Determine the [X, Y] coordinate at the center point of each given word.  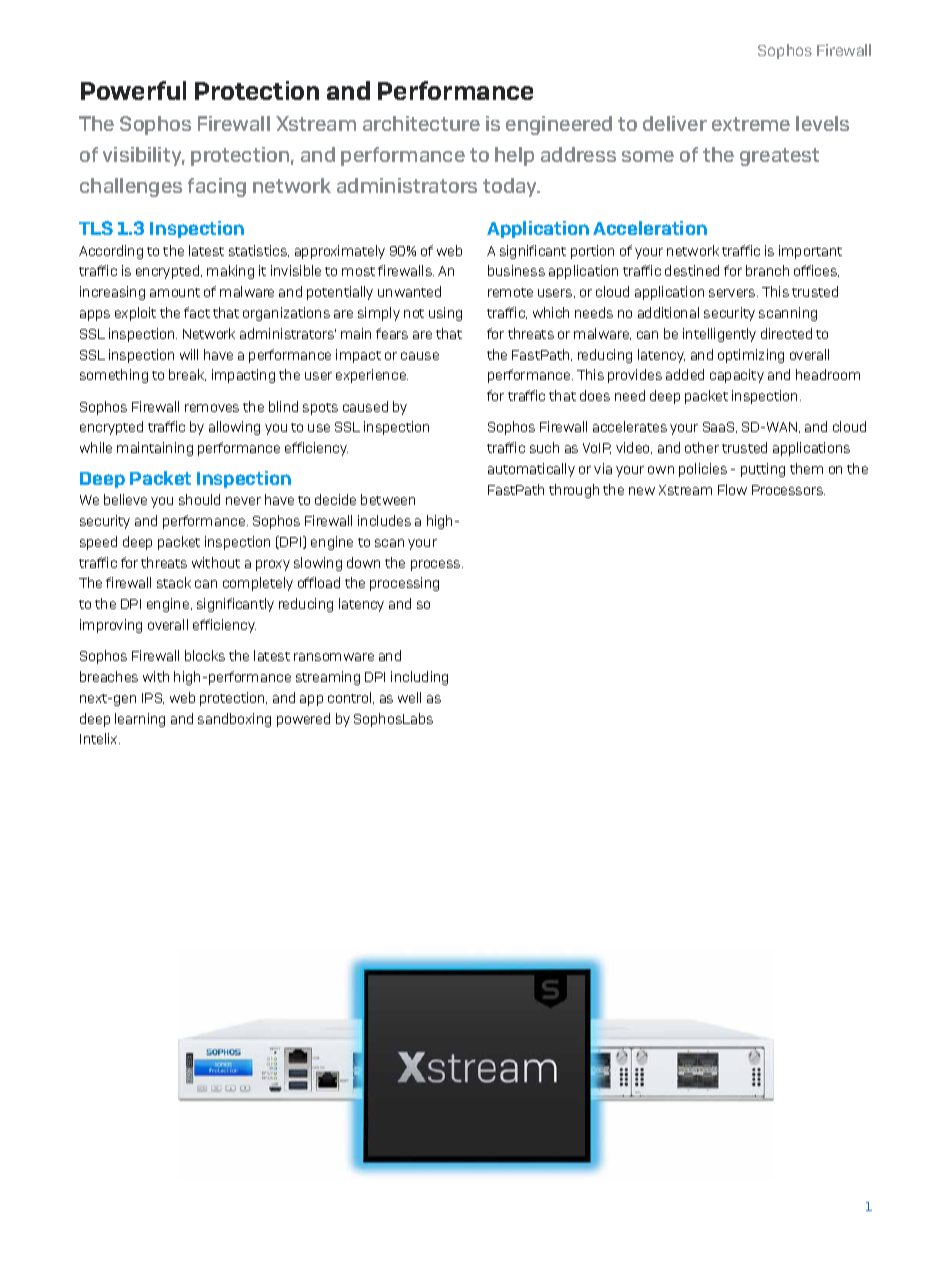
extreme [751, 124]
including [419, 678]
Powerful [133, 90]
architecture [421, 123]
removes [212, 408]
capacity [737, 376]
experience [372, 376]
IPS [153, 698]
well [409, 697]
